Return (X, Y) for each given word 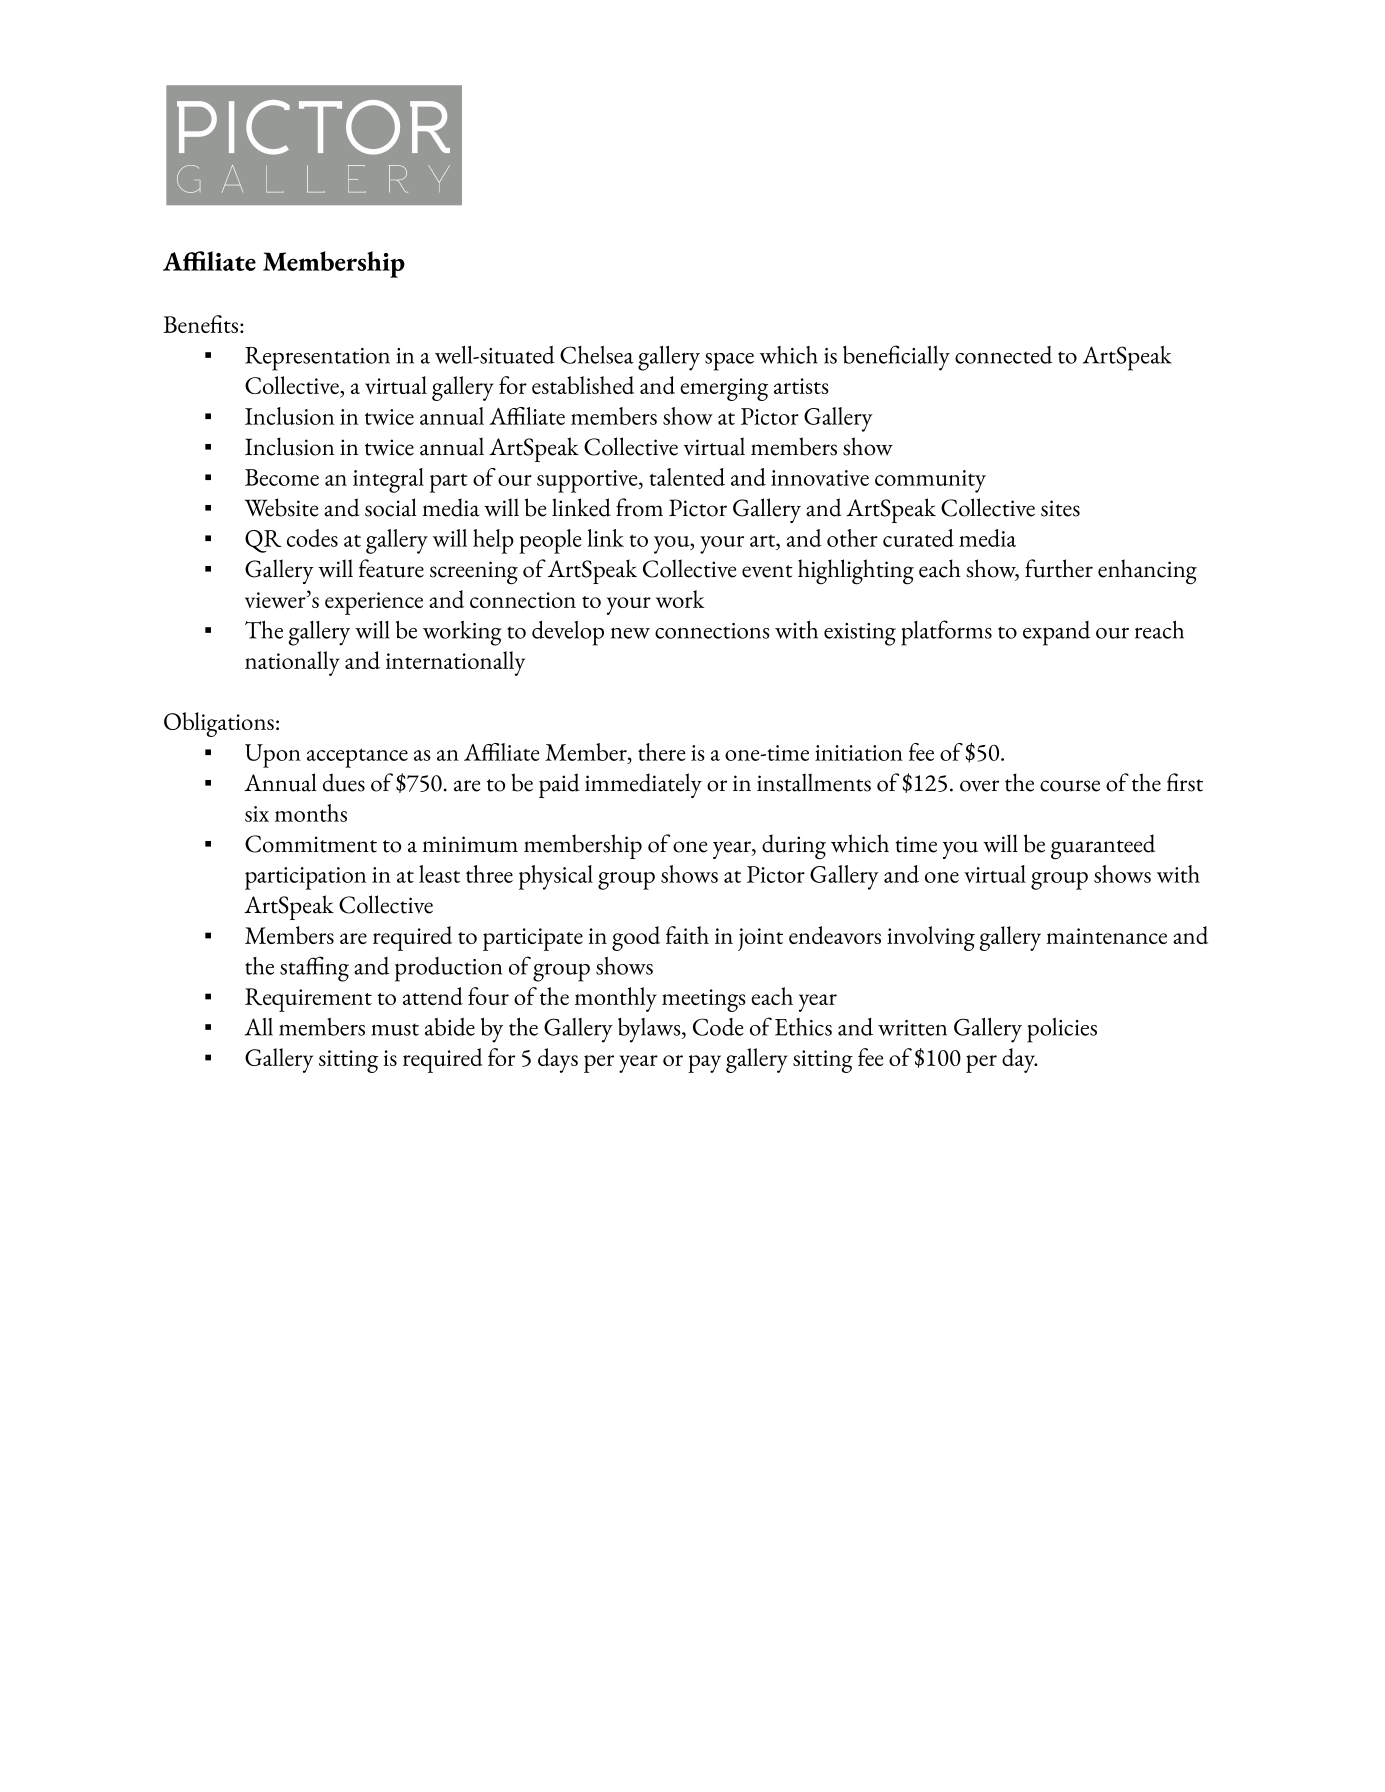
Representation (317, 359)
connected (1003, 355)
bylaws (650, 1030)
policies (1062, 1030)
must (395, 1029)
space (729, 361)
